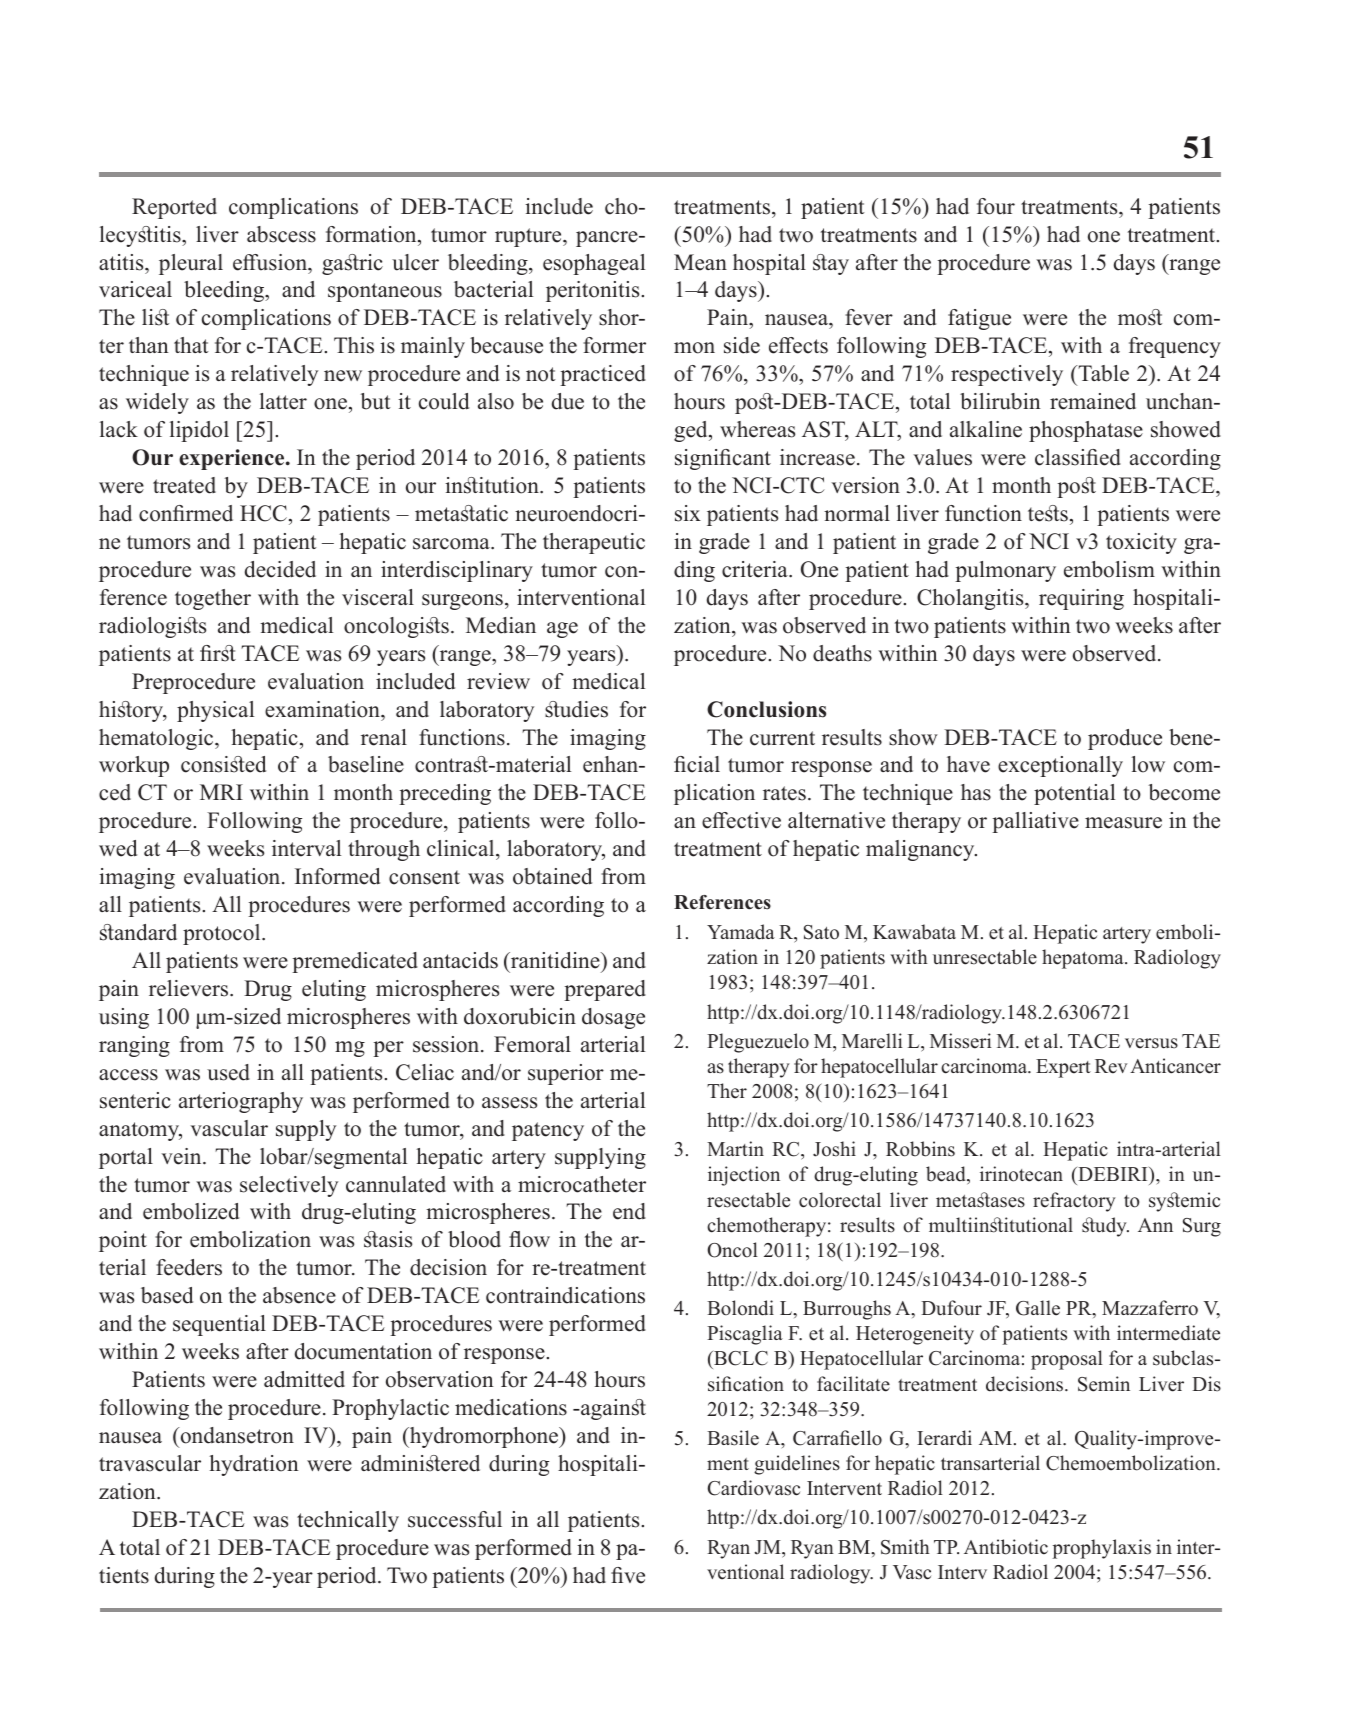  I want to click on technically, so click(348, 1521).
